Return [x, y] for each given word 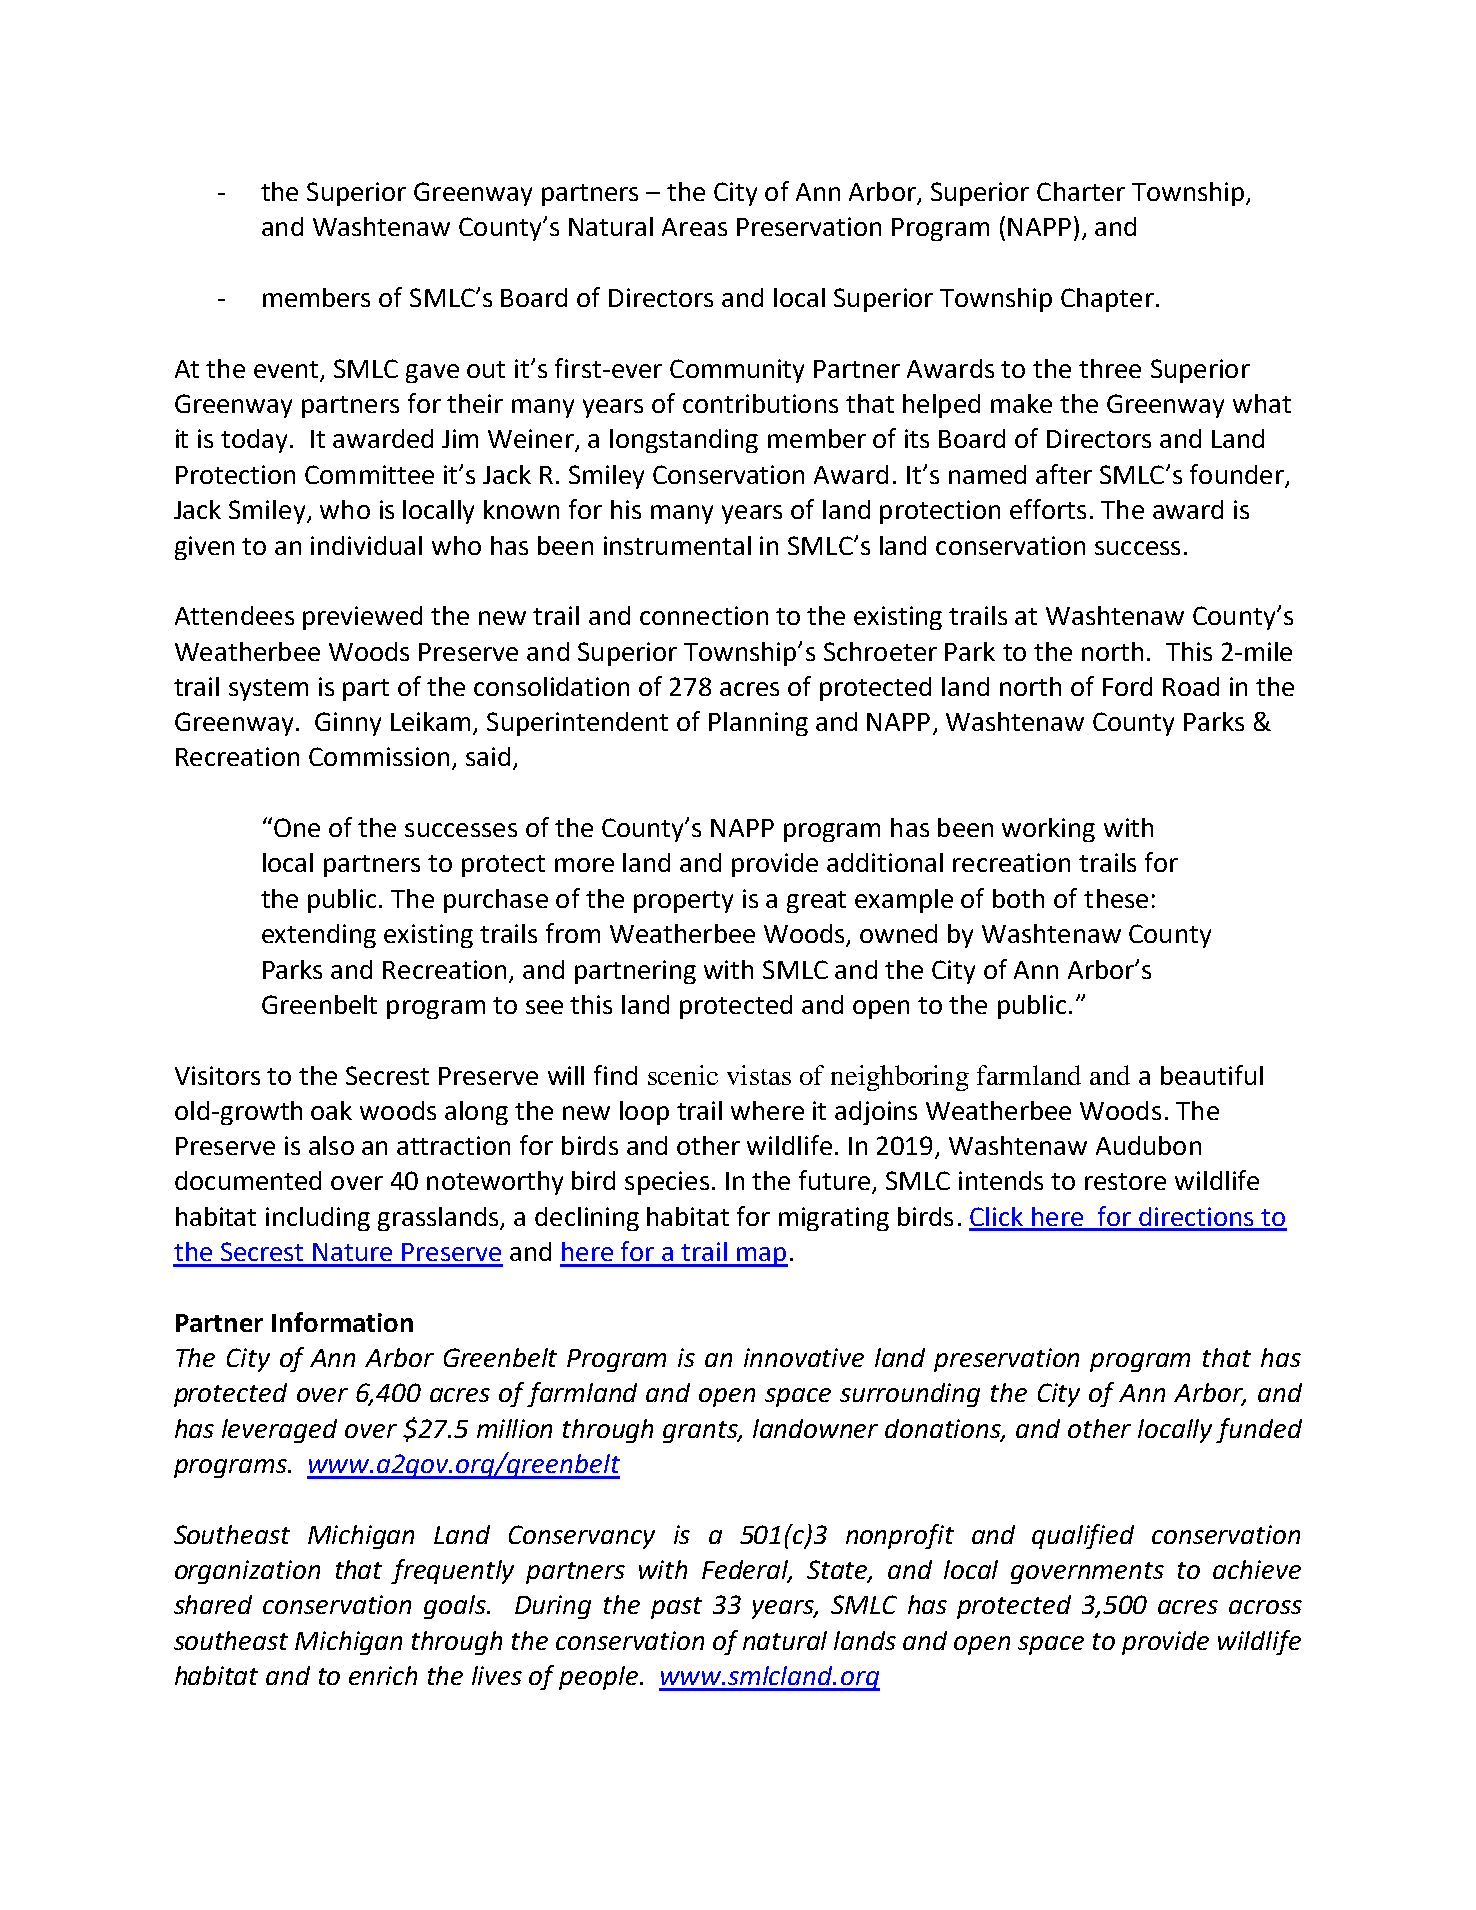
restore [1125, 1181]
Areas [694, 227]
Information [342, 1322]
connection [704, 615]
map [761, 1257]
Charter [1081, 191]
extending [319, 936]
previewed [362, 618]
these [1116, 898]
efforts [1048, 509]
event [286, 369]
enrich [383, 1675]
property [683, 902]
